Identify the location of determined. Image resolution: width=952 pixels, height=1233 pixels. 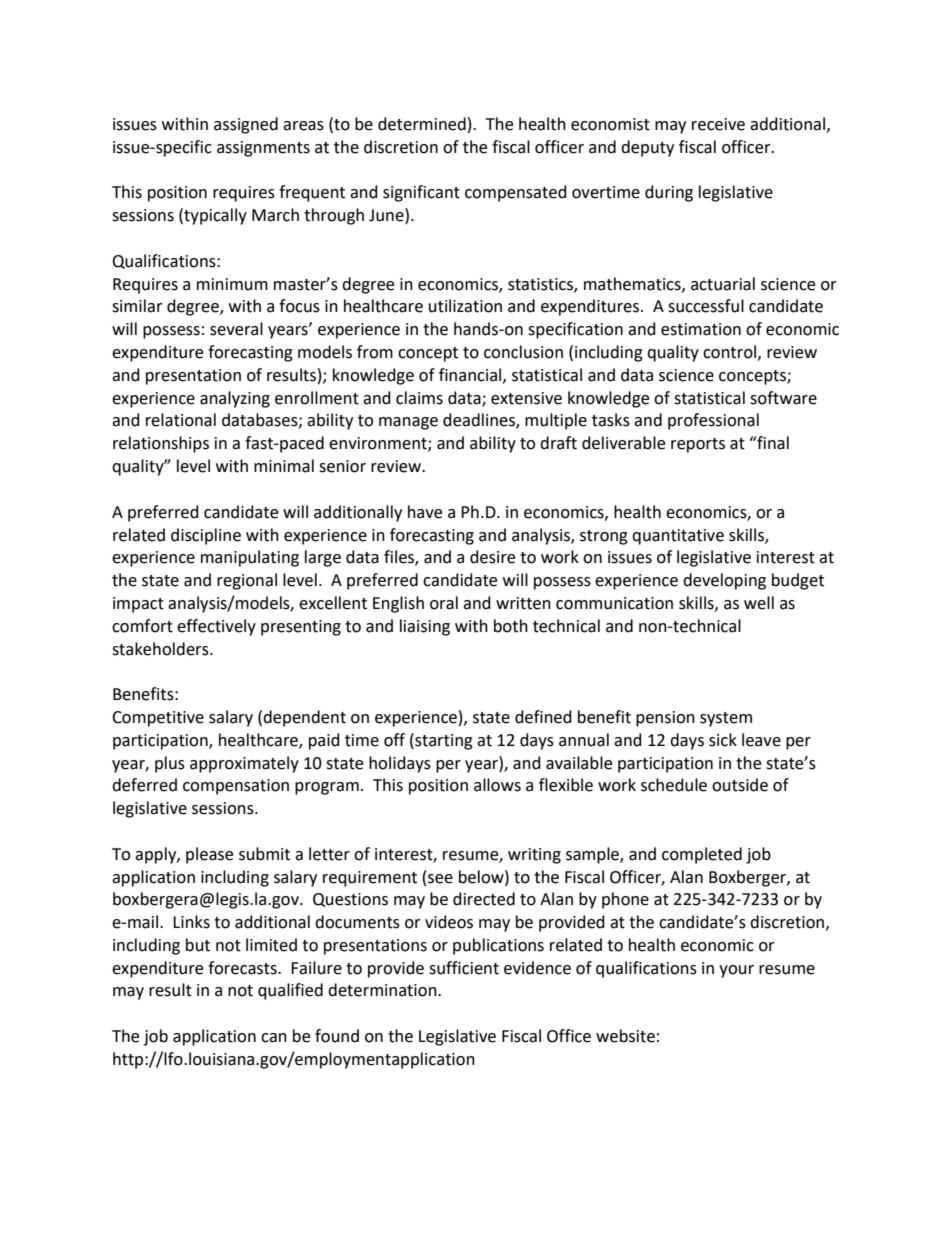
(422, 124).
